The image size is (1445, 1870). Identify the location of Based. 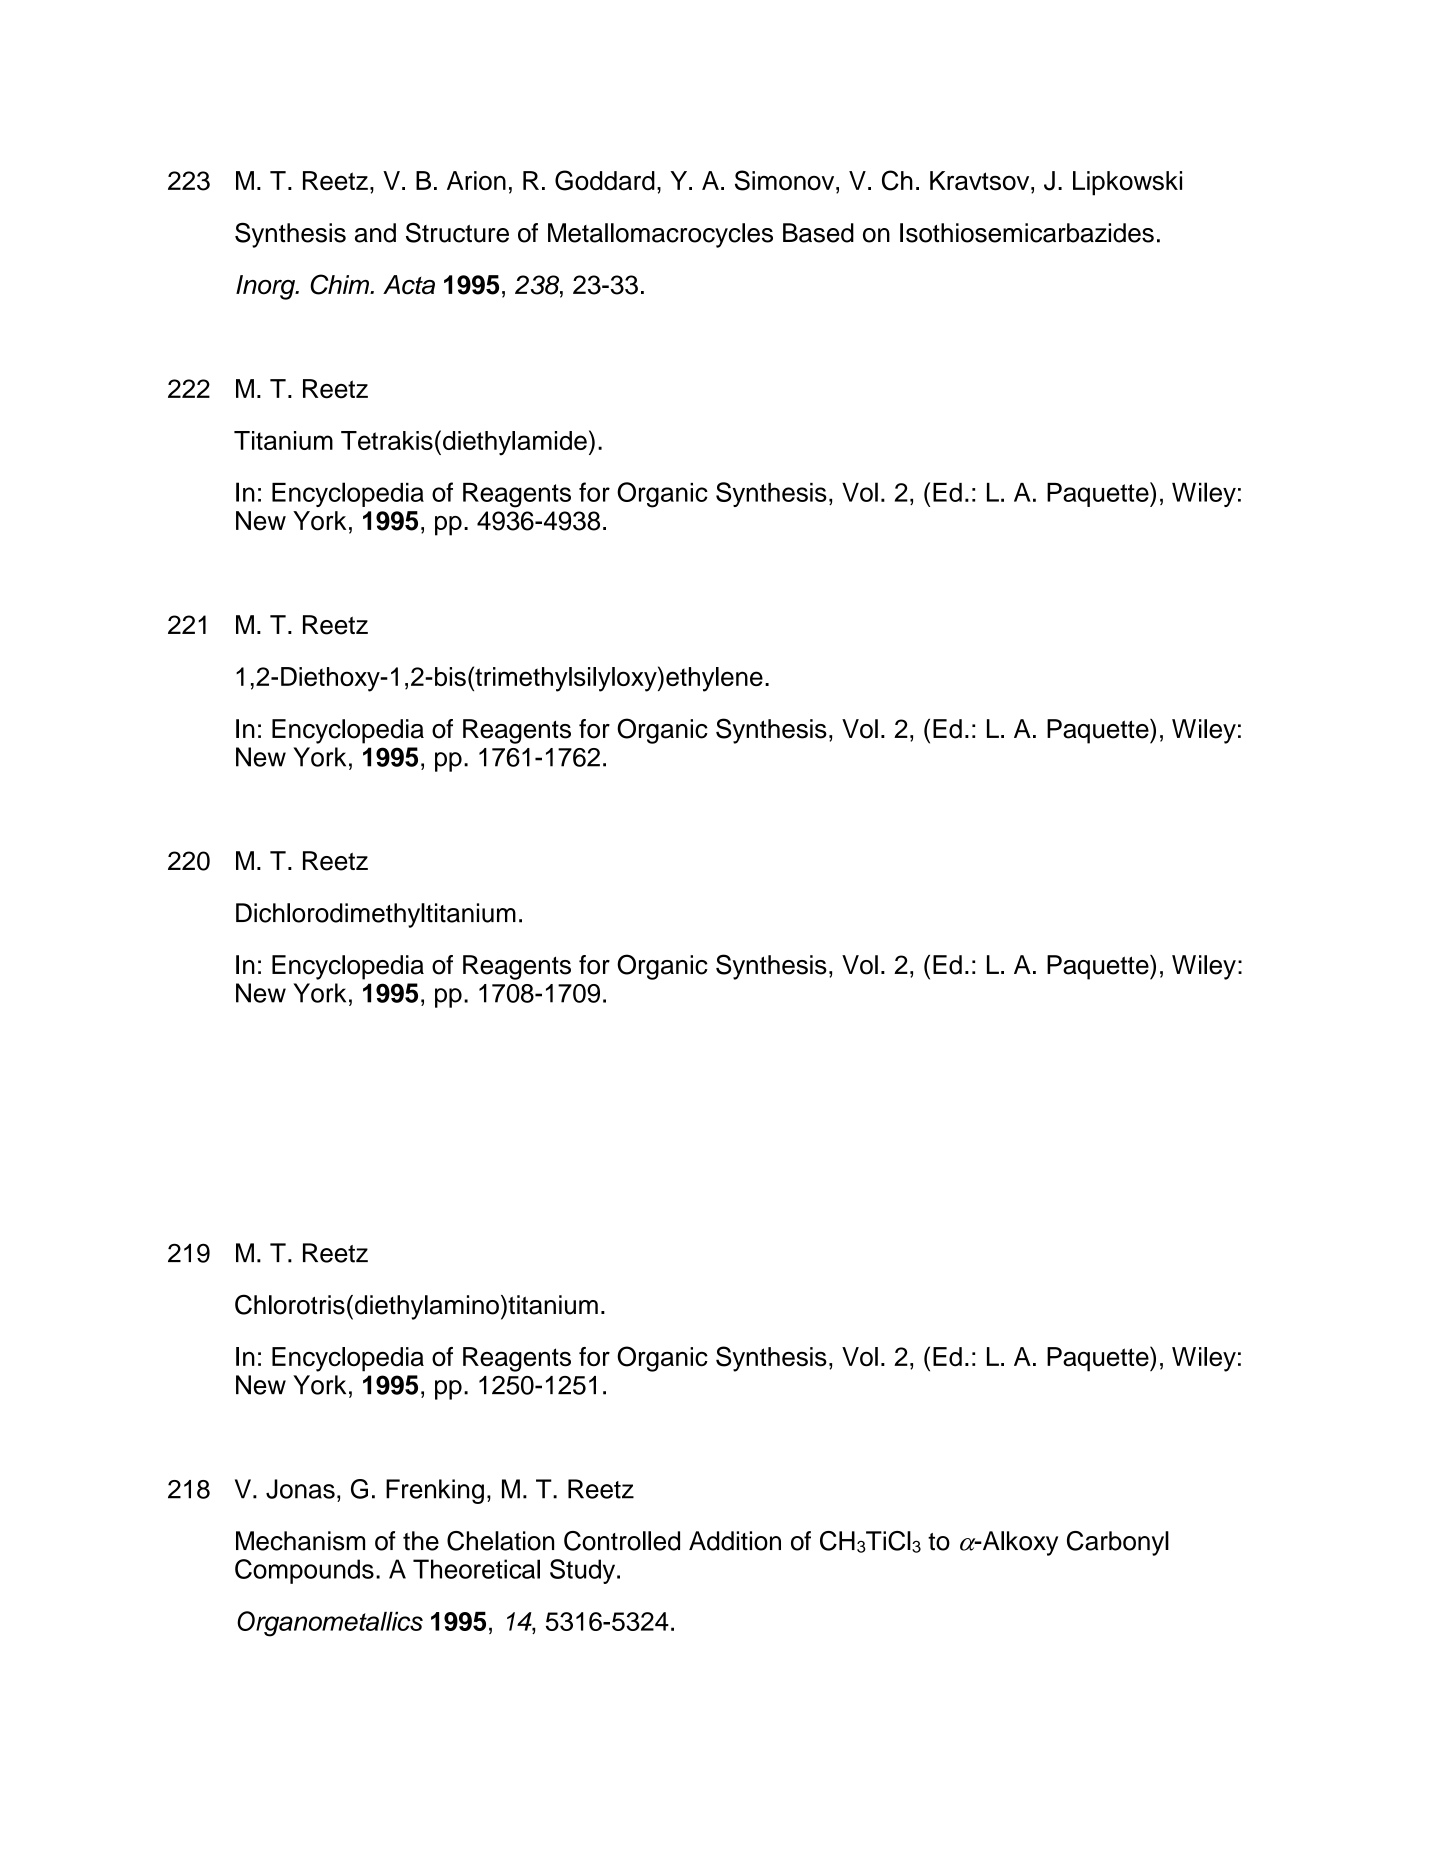
(818, 233).
